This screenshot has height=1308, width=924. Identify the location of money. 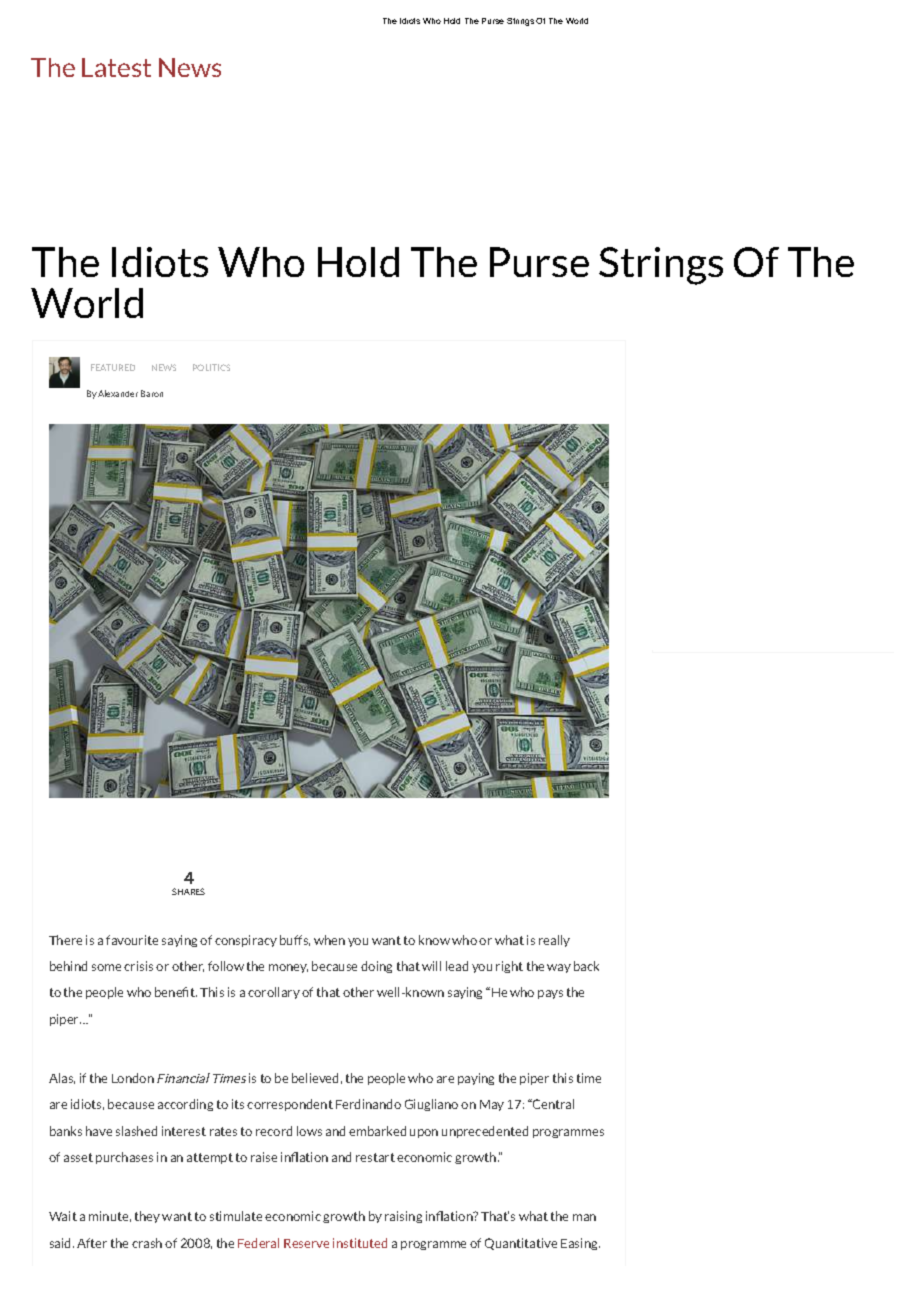
(288, 968).
